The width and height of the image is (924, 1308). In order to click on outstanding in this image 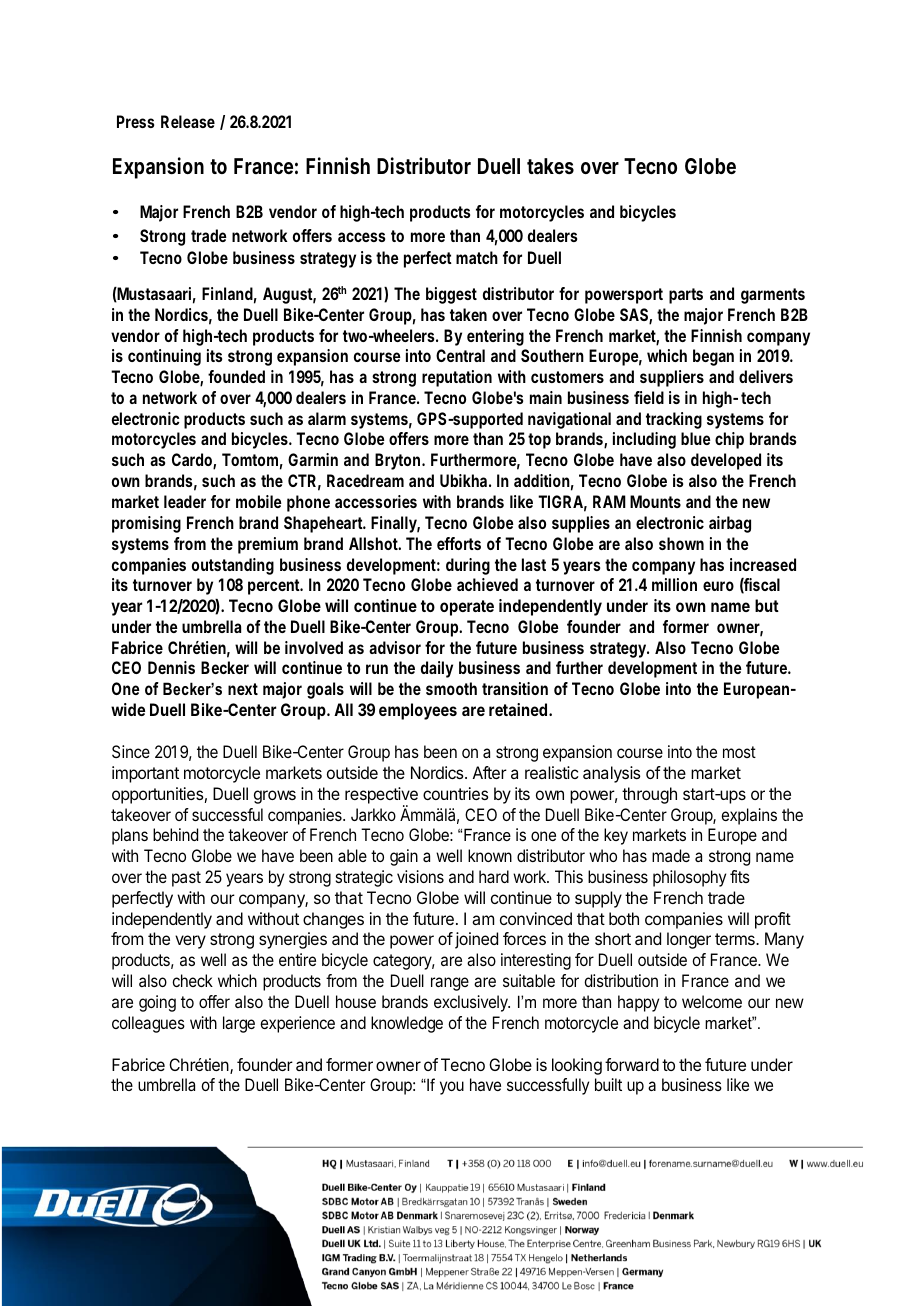, I will do `click(233, 566)`.
